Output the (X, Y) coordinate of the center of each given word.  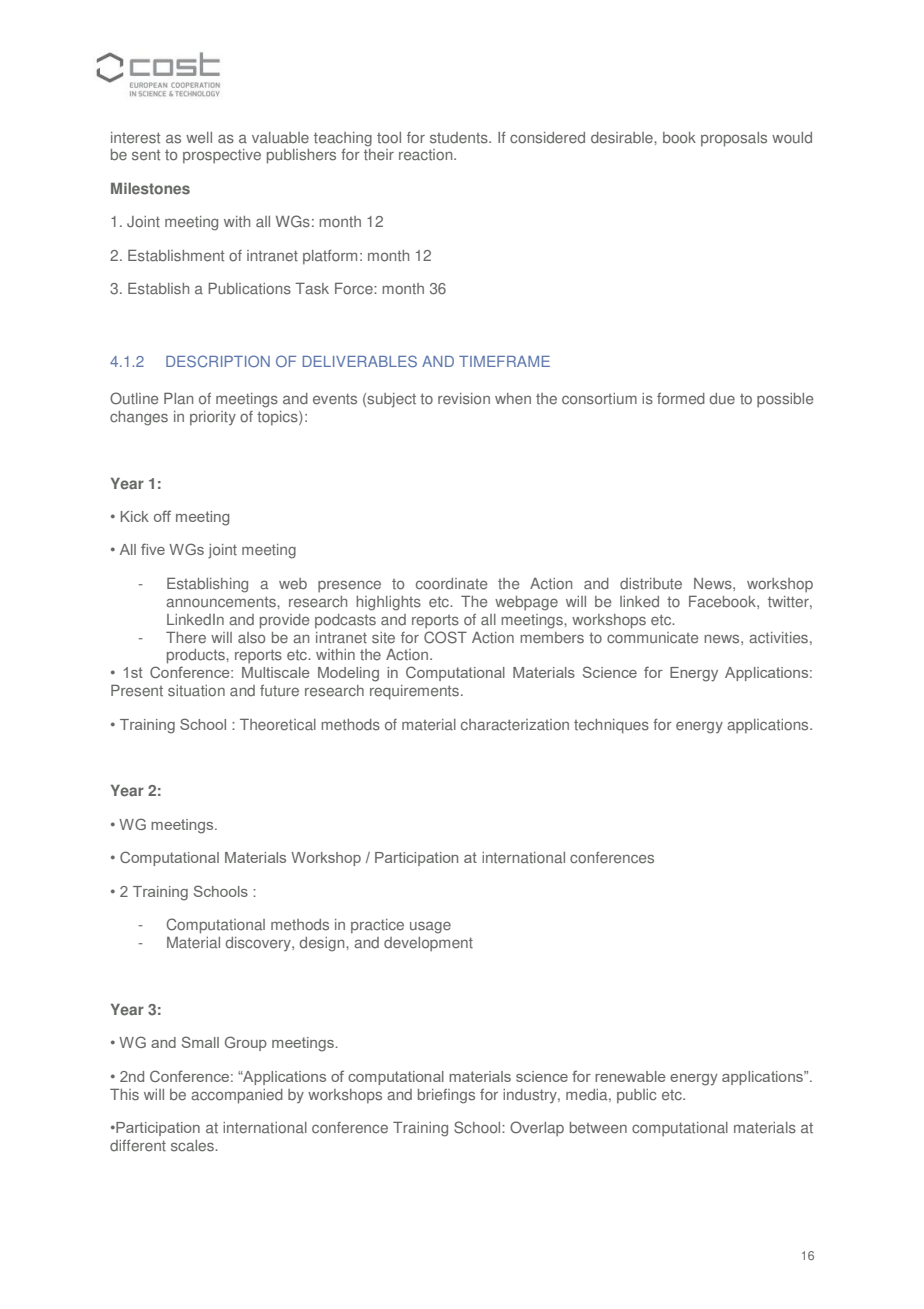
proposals (734, 139)
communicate (652, 638)
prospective (222, 156)
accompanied (237, 1096)
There (186, 637)
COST (445, 637)
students (460, 138)
